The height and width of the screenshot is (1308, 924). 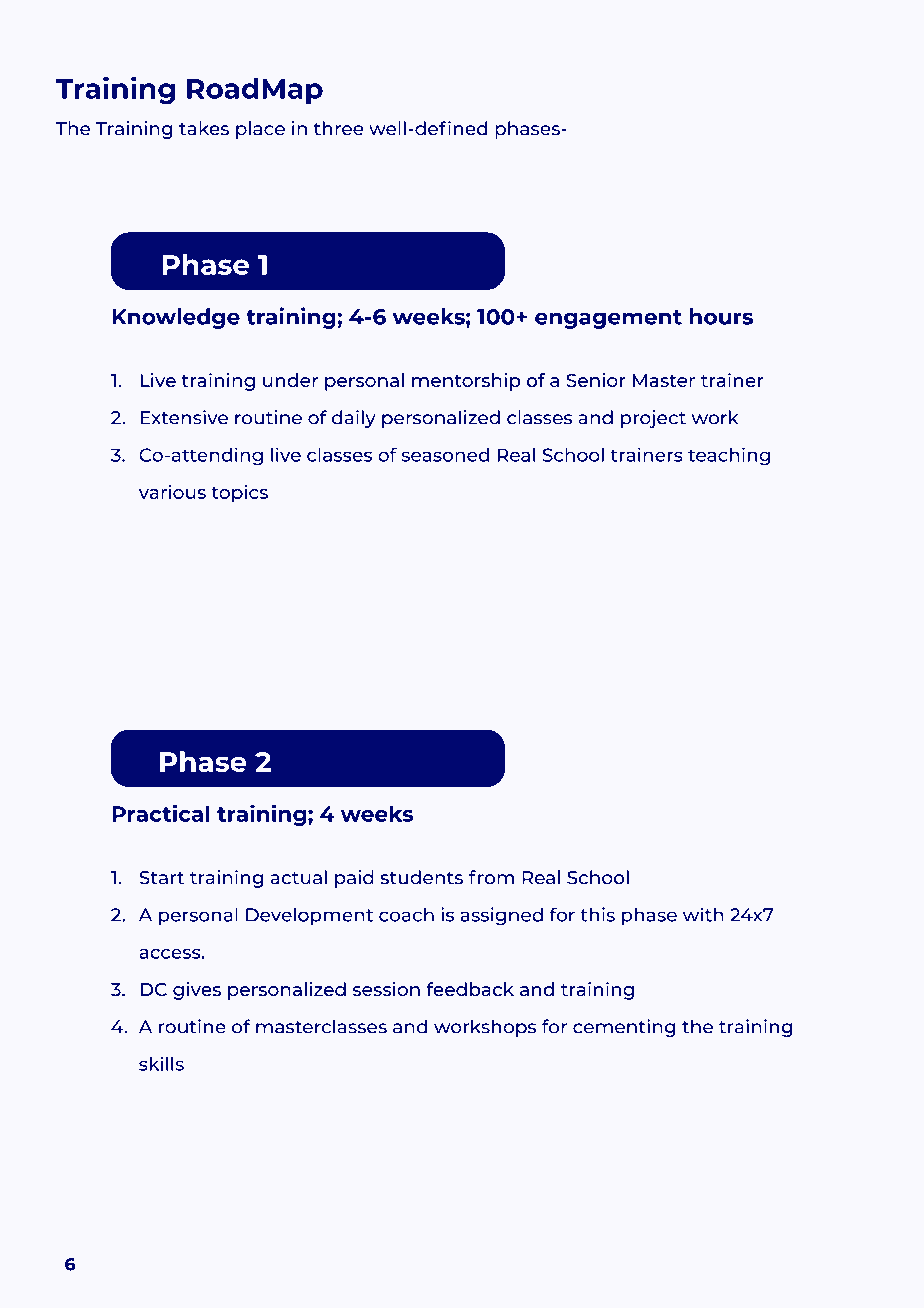 What do you see at coordinates (339, 128) in the screenshot?
I see `three` at bounding box center [339, 128].
